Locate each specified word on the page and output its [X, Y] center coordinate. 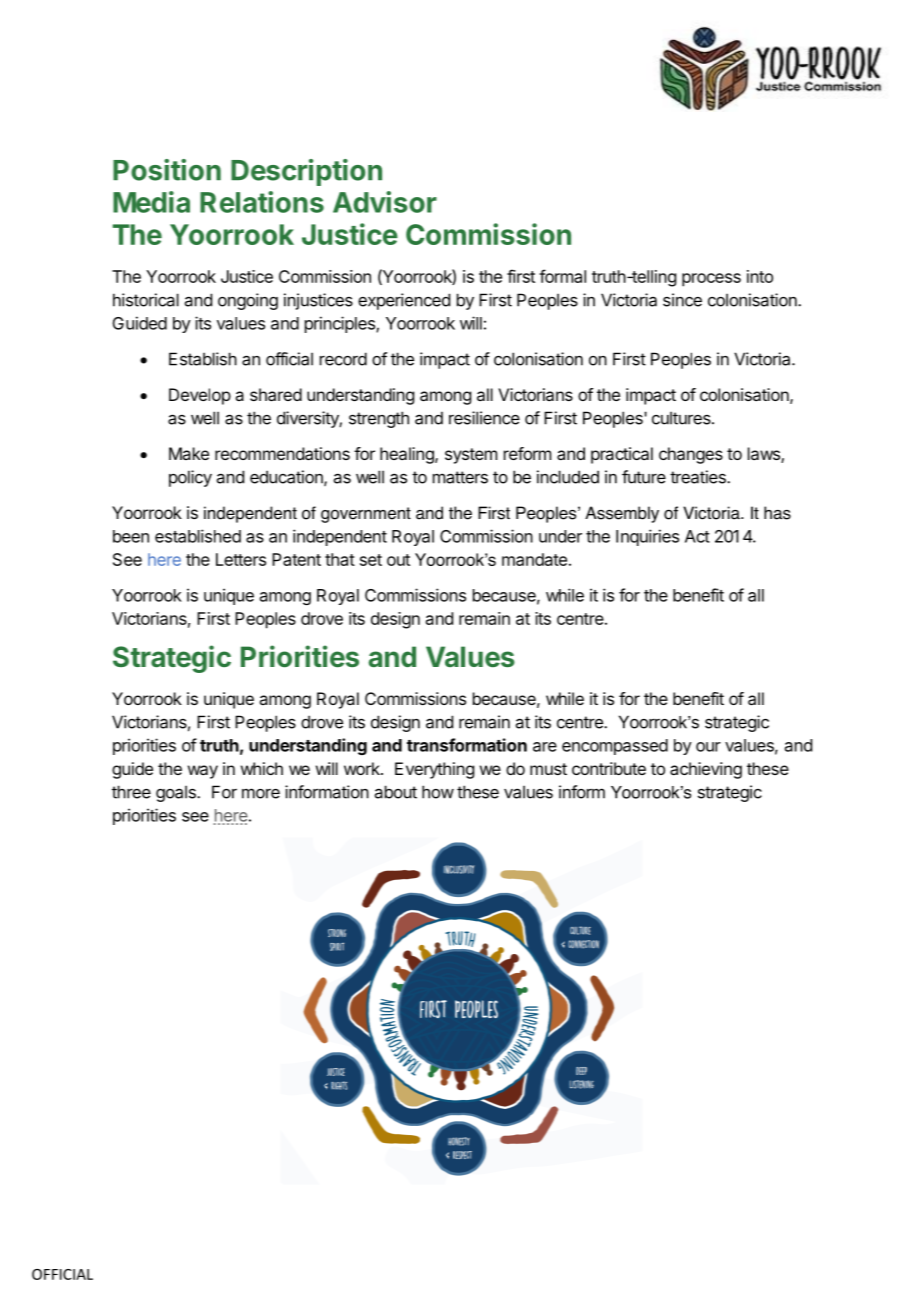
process [711, 280]
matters [460, 477]
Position [167, 170]
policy [190, 478]
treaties [699, 477]
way [203, 772]
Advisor [385, 202]
